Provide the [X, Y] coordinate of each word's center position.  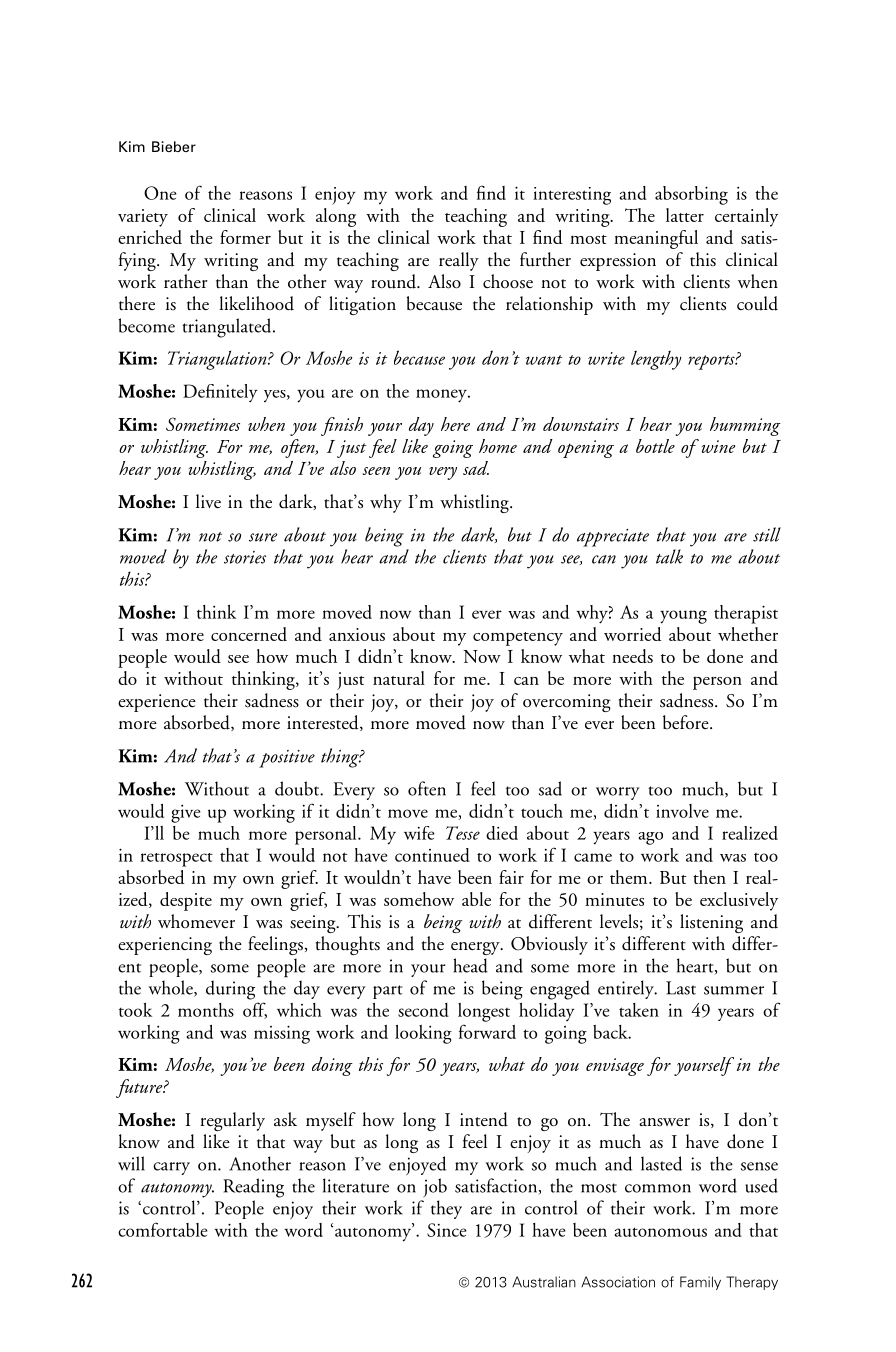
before [687, 722]
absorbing [691, 195]
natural [399, 678]
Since [447, 1230]
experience [157, 703]
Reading [253, 1188]
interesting [572, 196]
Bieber [174, 146]
